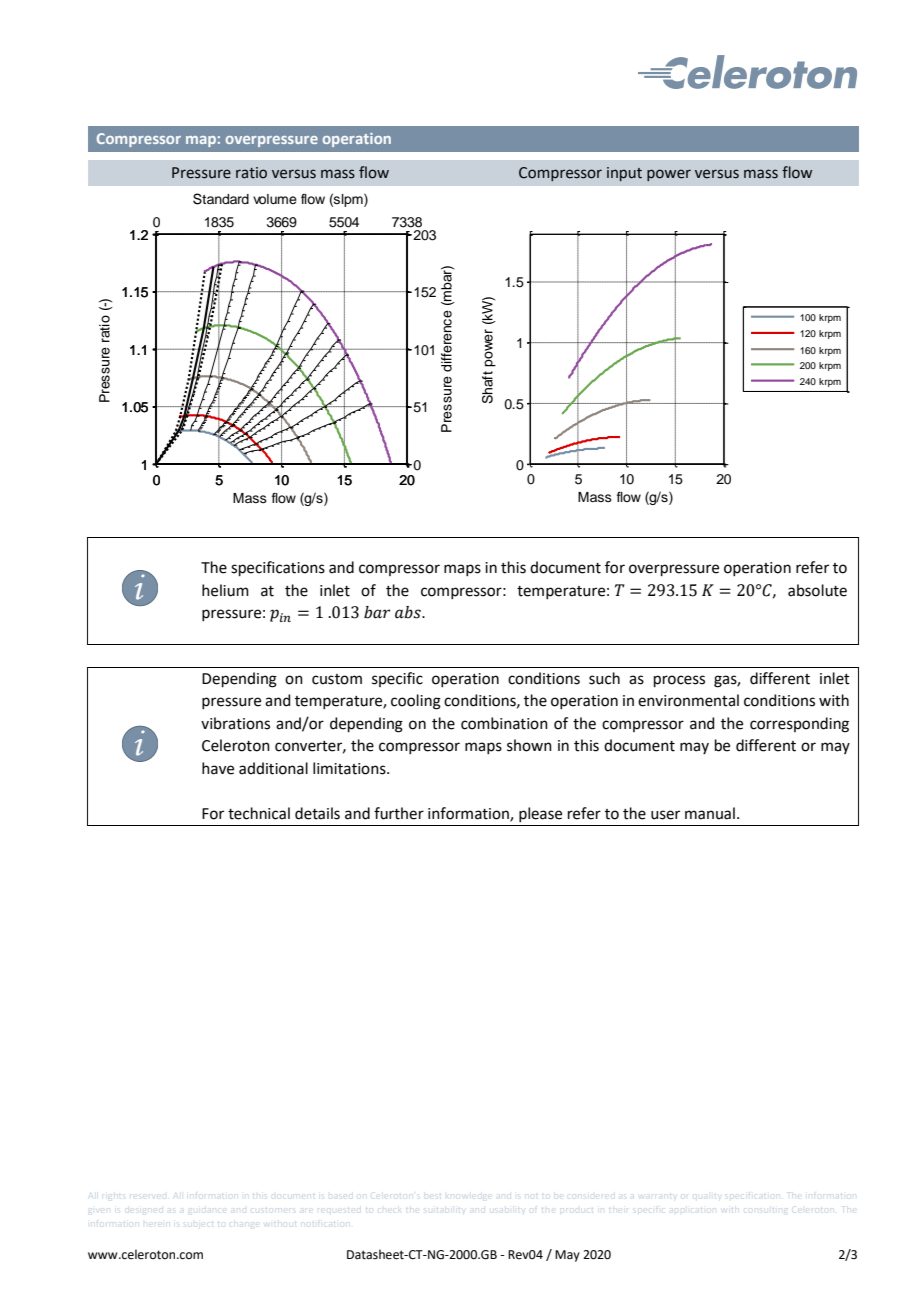 This screenshot has height=1308, width=924. What do you see at coordinates (817, 590) in the screenshot?
I see `absolute` at bounding box center [817, 590].
